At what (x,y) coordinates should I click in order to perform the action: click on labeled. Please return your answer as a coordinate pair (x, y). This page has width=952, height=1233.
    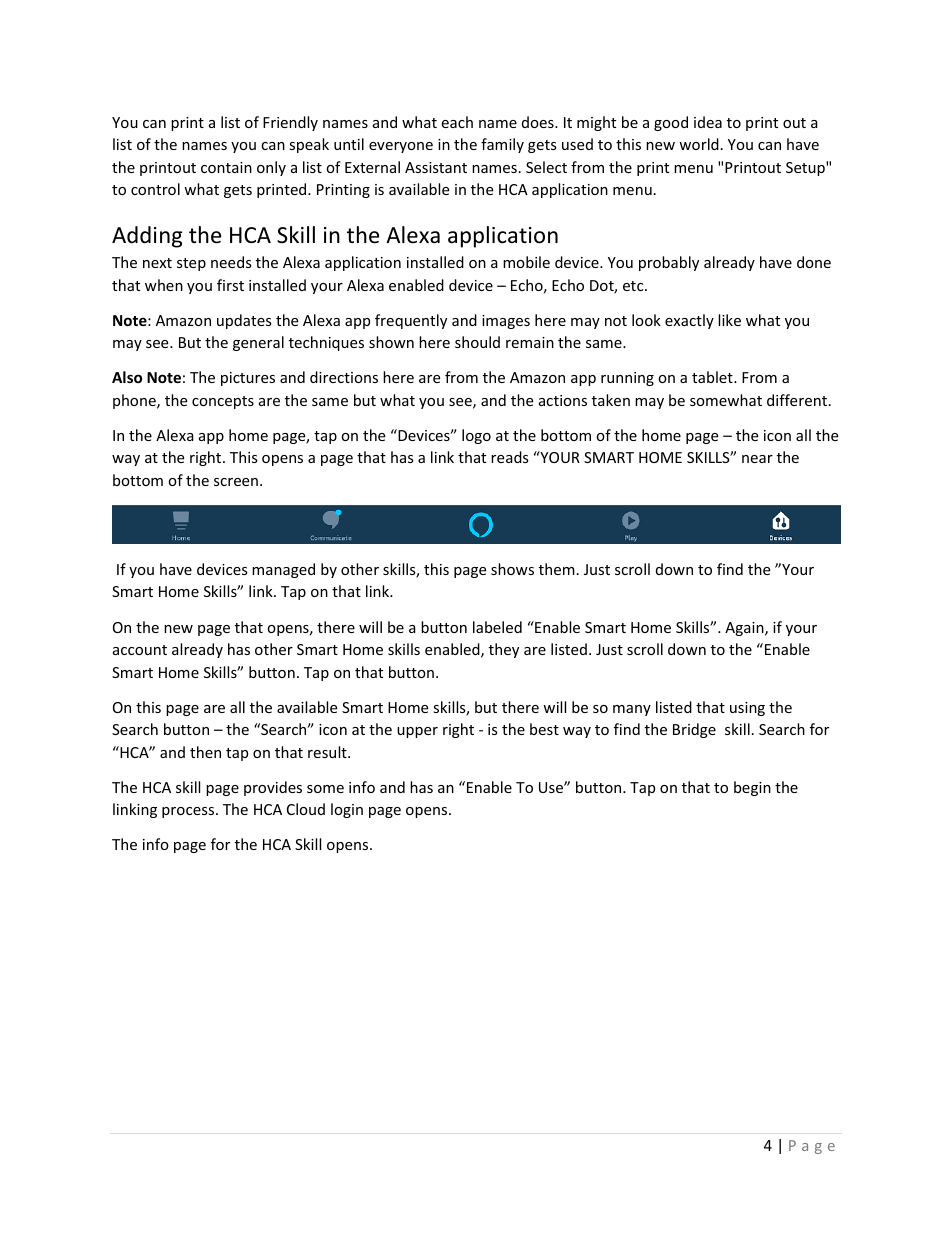
    Looking at the image, I should click on (497, 627).
